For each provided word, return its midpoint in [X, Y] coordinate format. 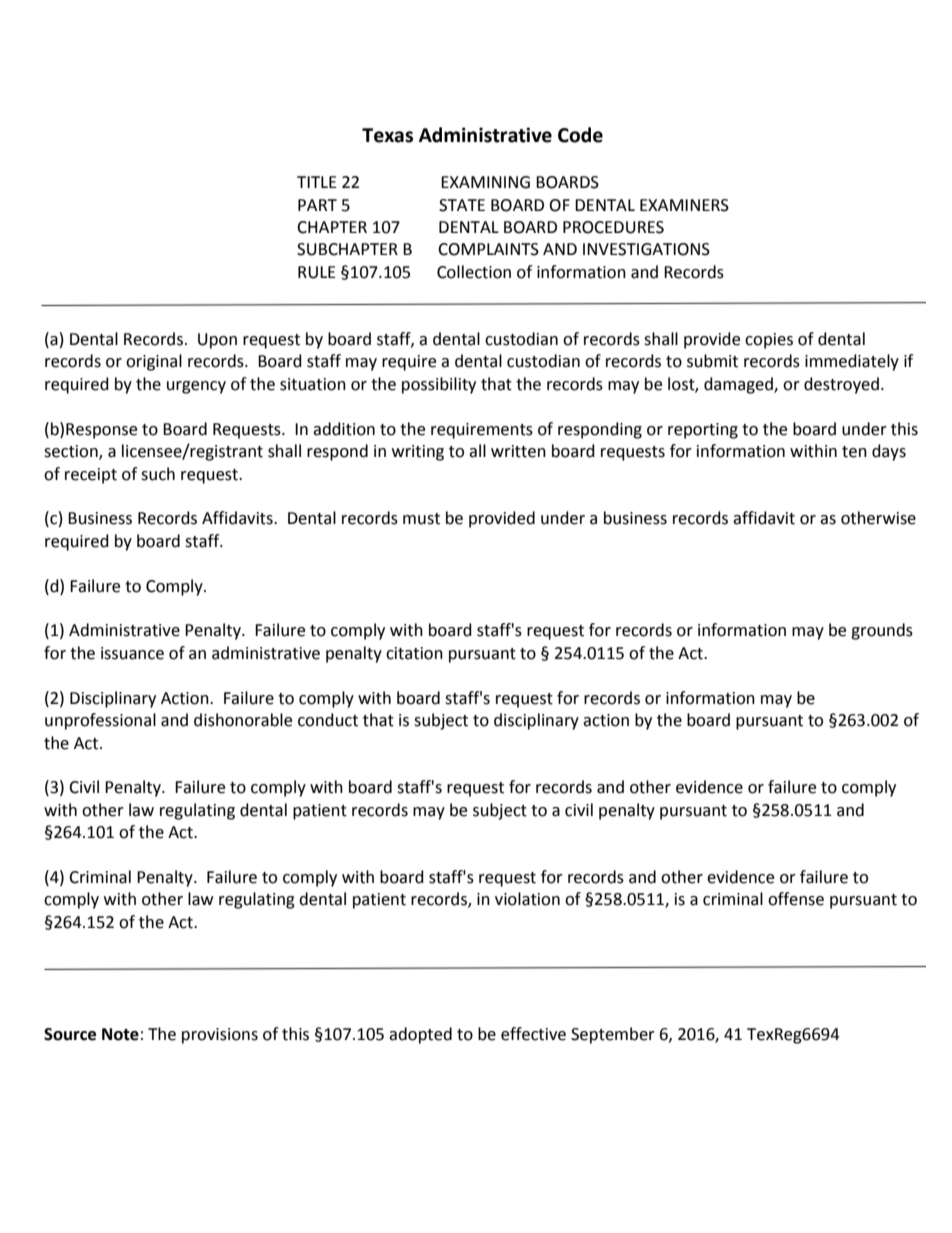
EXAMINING [485, 182]
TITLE [317, 182]
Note [120, 1034]
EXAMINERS [684, 205]
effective [533, 1034]
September [613, 1035]
